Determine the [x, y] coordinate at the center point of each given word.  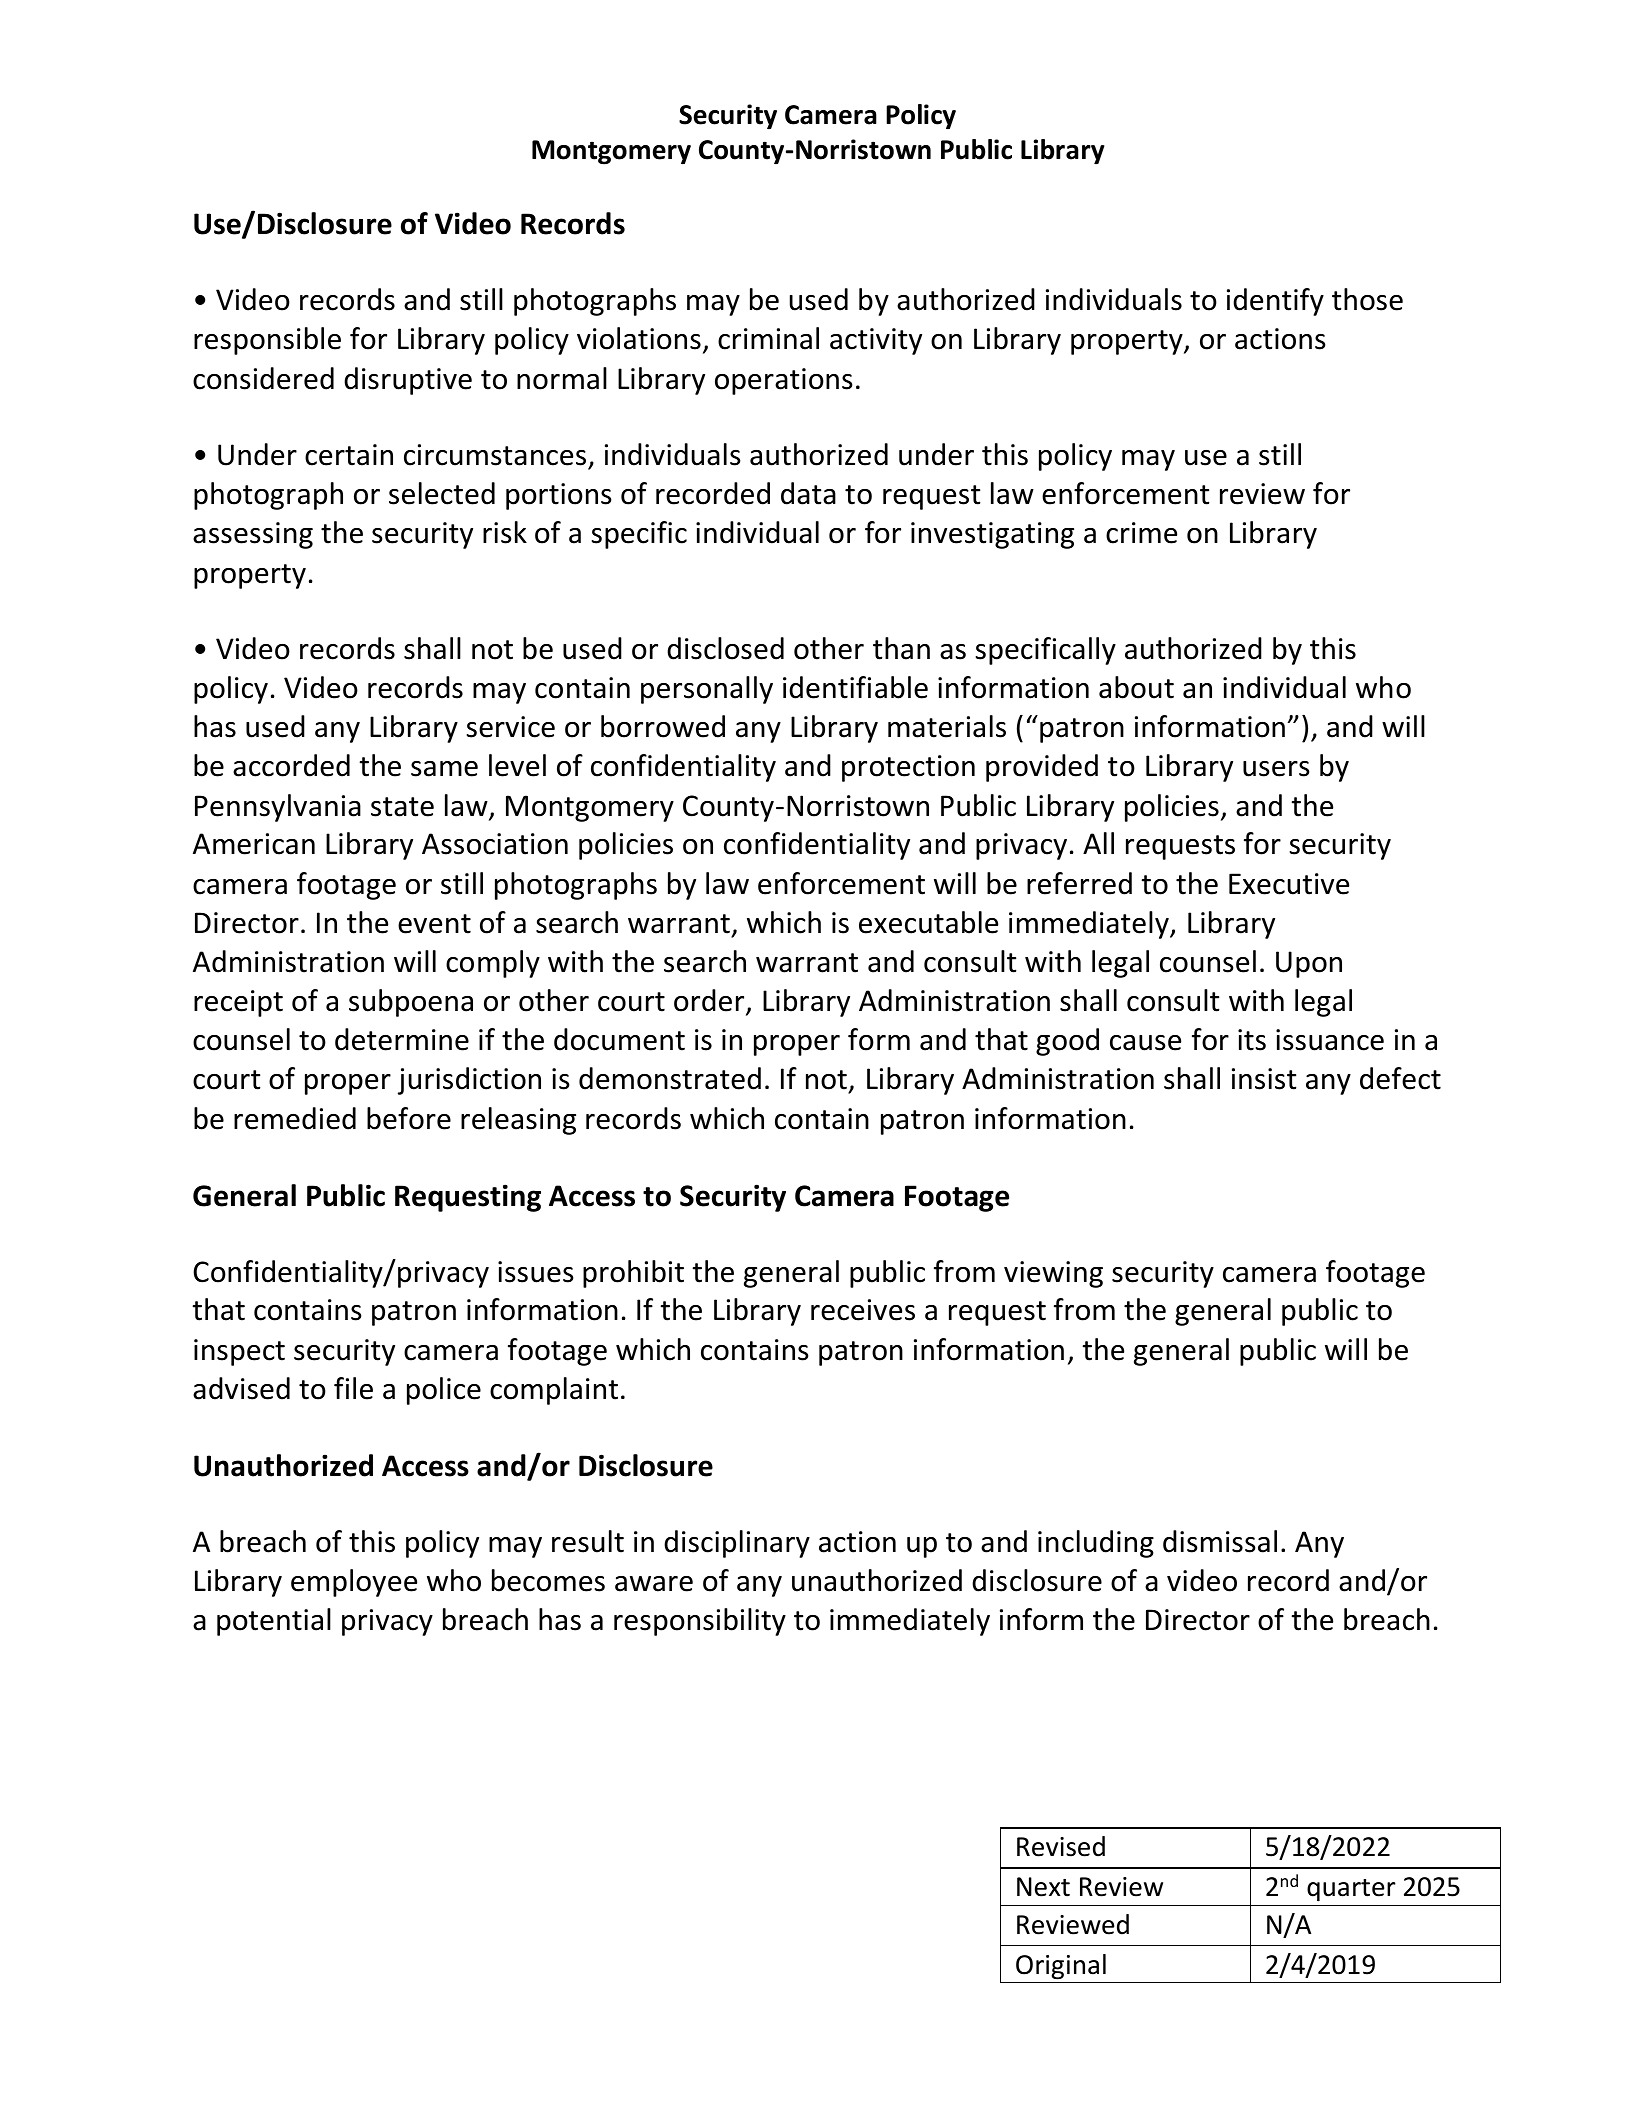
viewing [1053, 1274]
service [511, 727]
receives [863, 1310]
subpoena [411, 1003]
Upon [1309, 964]
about [1136, 687]
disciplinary [737, 1544]
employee [354, 1583]
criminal [768, 338]
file [353, 1388]
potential [274, 1622]
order [710, 1001]
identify [1275, 302]
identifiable [855, 687]
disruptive [408, 381]
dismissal [1220, 1541]
